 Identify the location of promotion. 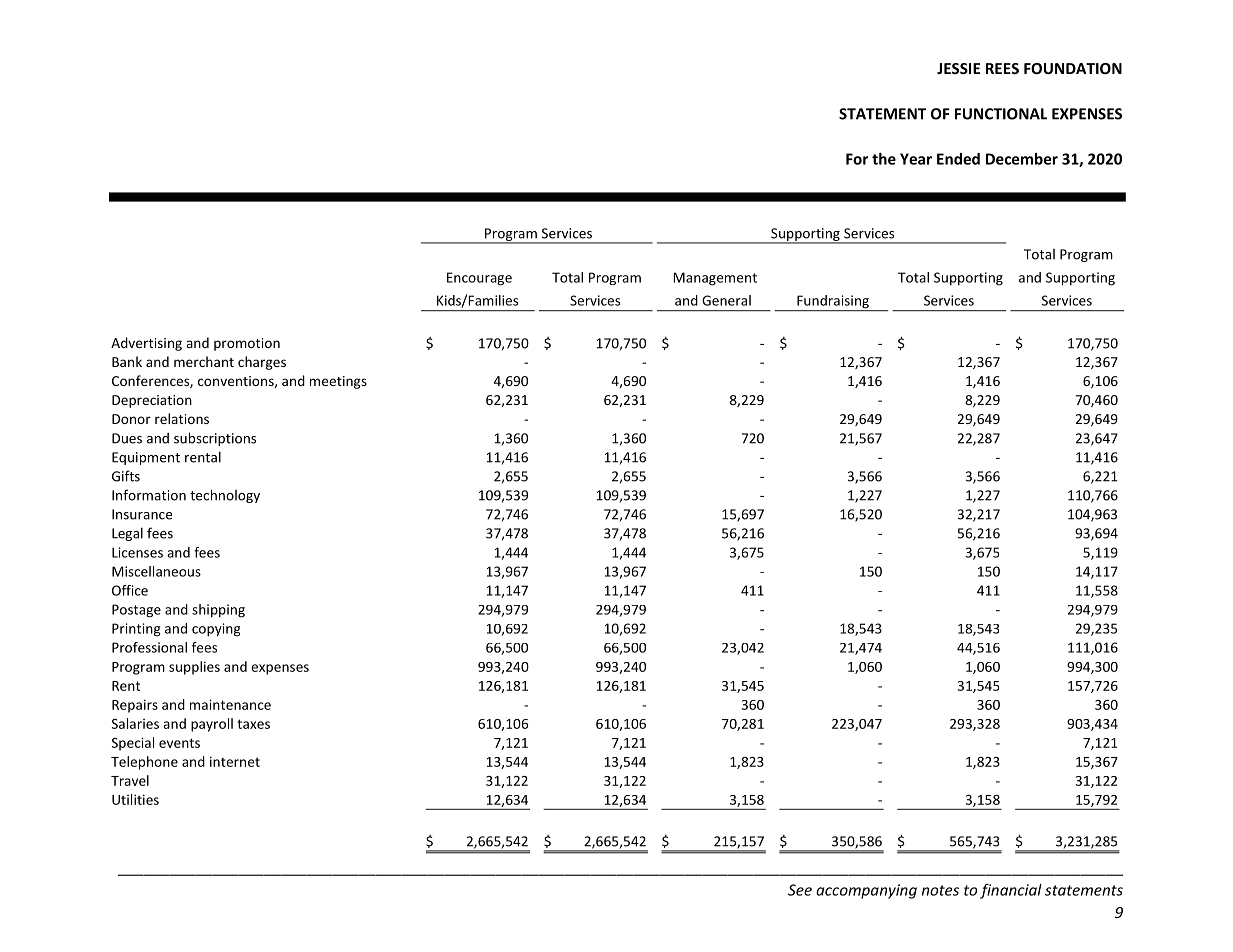
(247, 344).
